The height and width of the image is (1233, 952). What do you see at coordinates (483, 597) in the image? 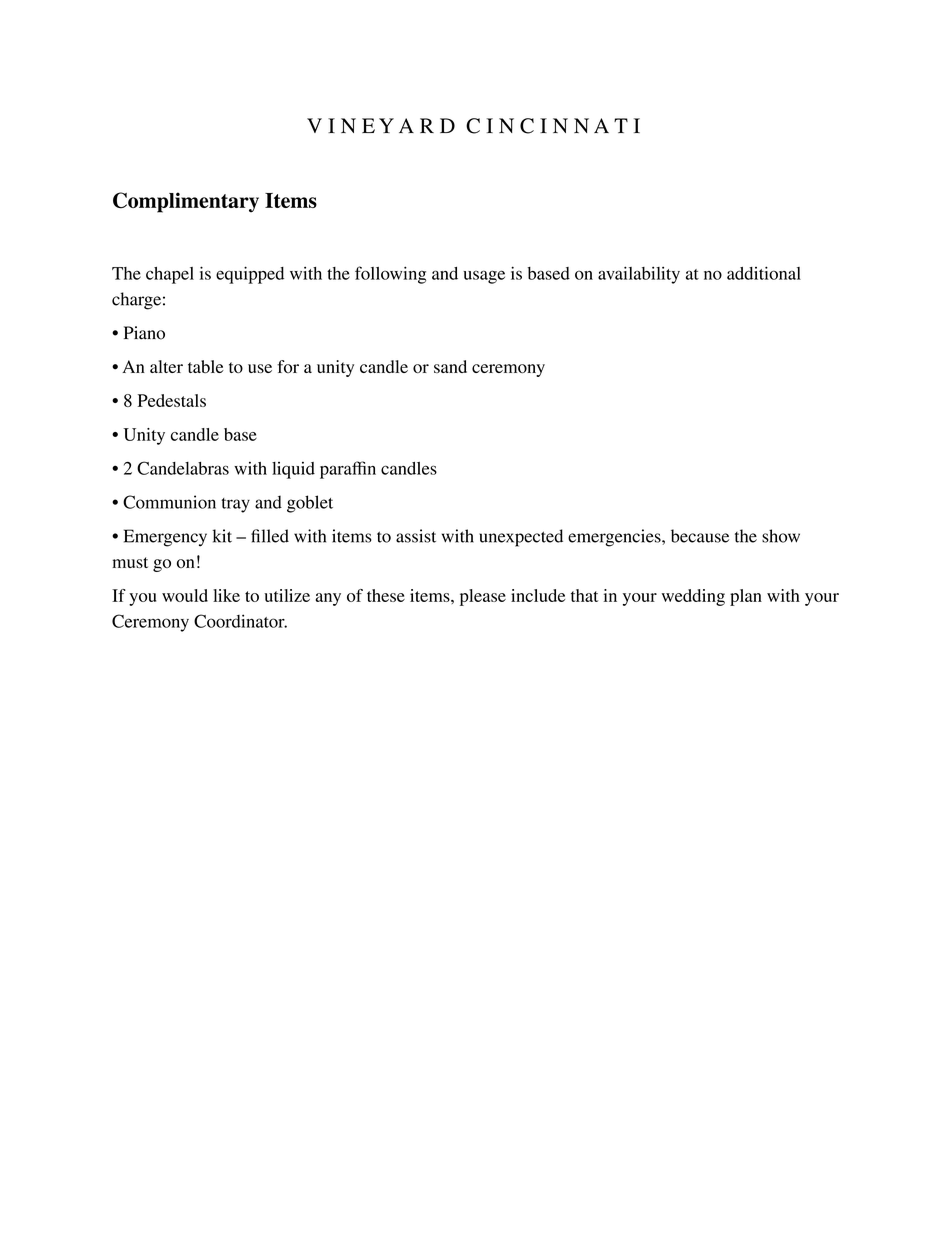
I see `please` at bounding box center [483, 597].
